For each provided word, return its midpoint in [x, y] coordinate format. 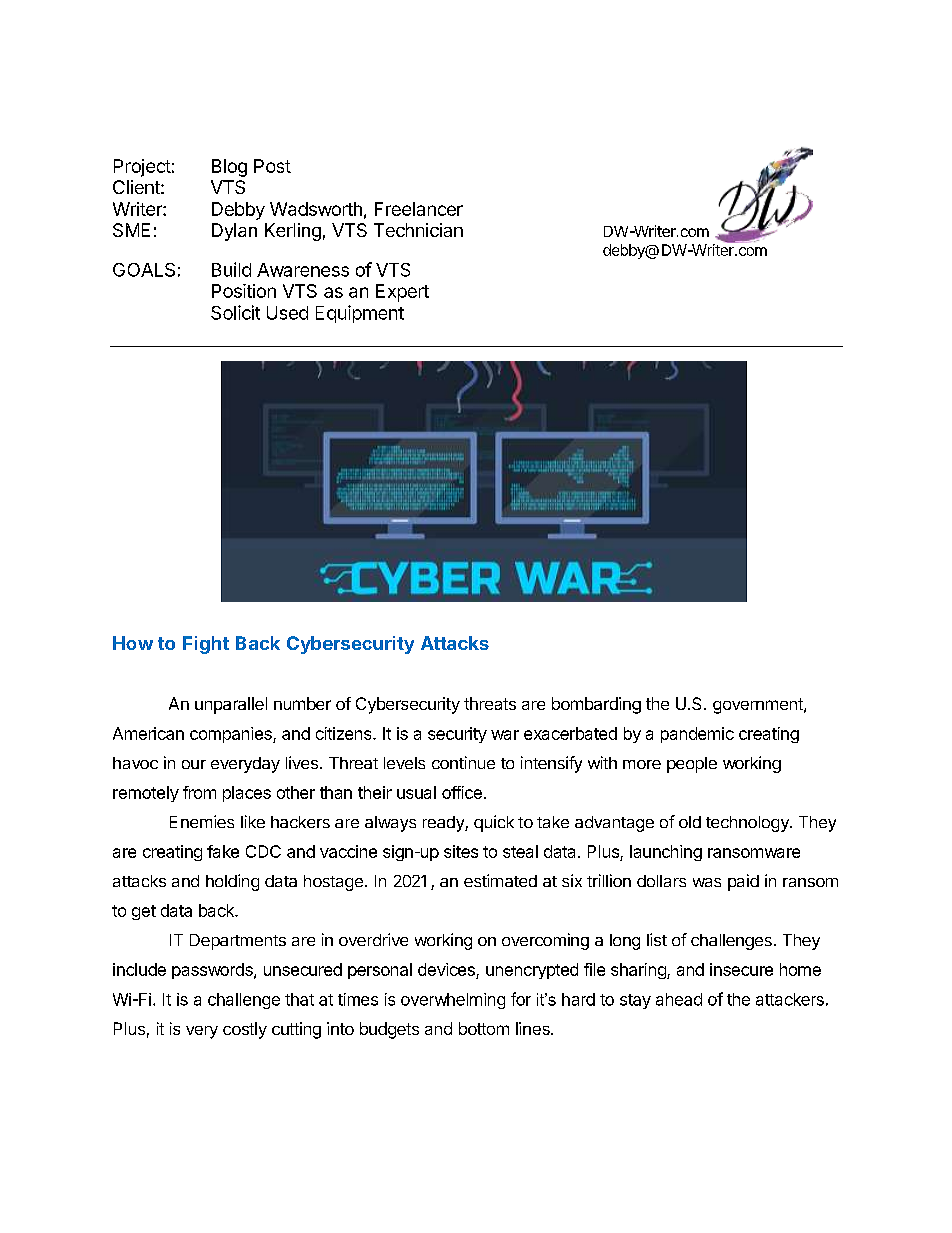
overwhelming [453, 1001]
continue [463, 762]
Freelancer [419, 209]
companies [232, 735]
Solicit [235, 312]
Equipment [360, 314]
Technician [418, 230]
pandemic [697, 735]
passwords [213, 971]
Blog [229, 168]
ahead [679, 999]
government [759, 706]
